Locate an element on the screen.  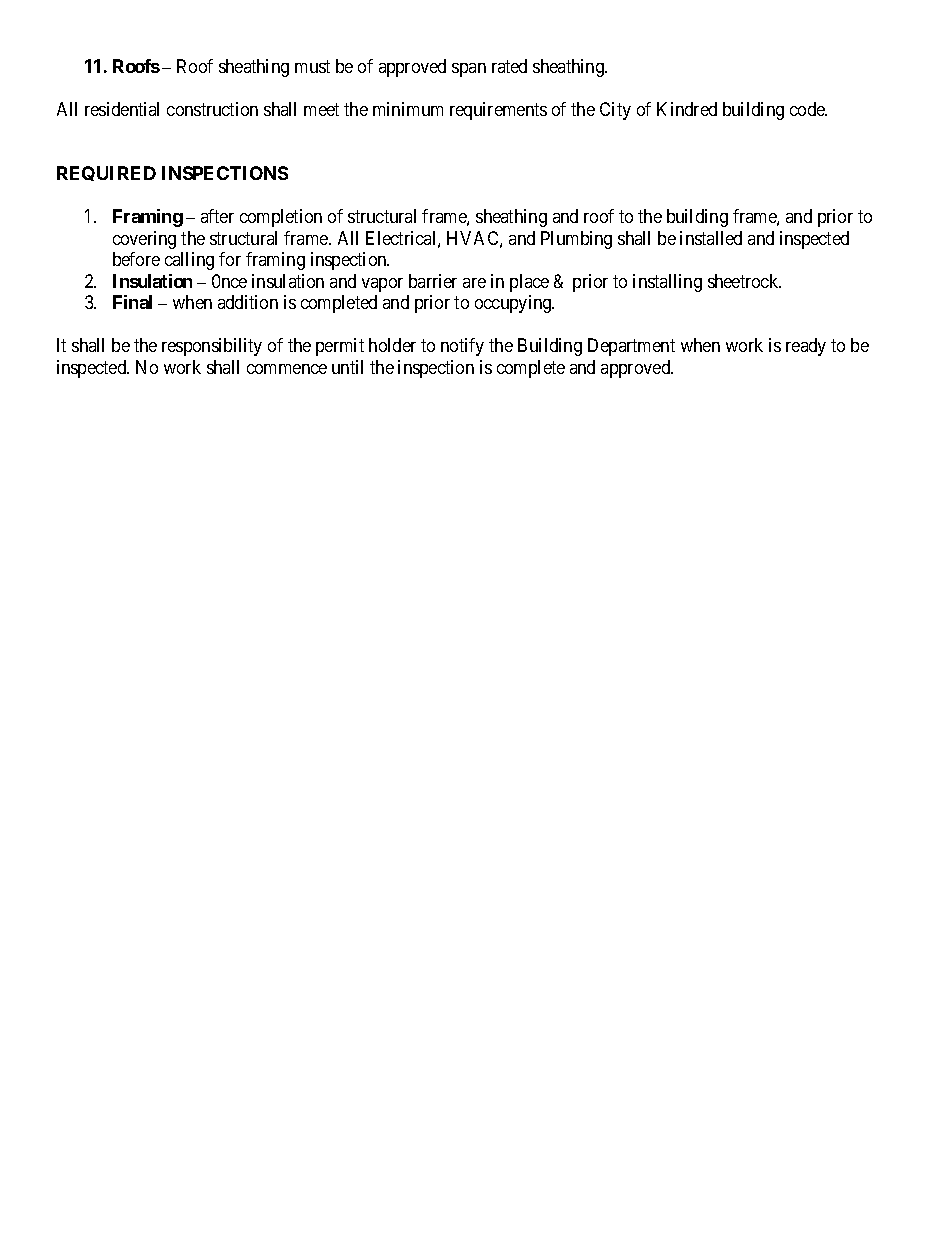
must is located at coordinates (312, 66).
